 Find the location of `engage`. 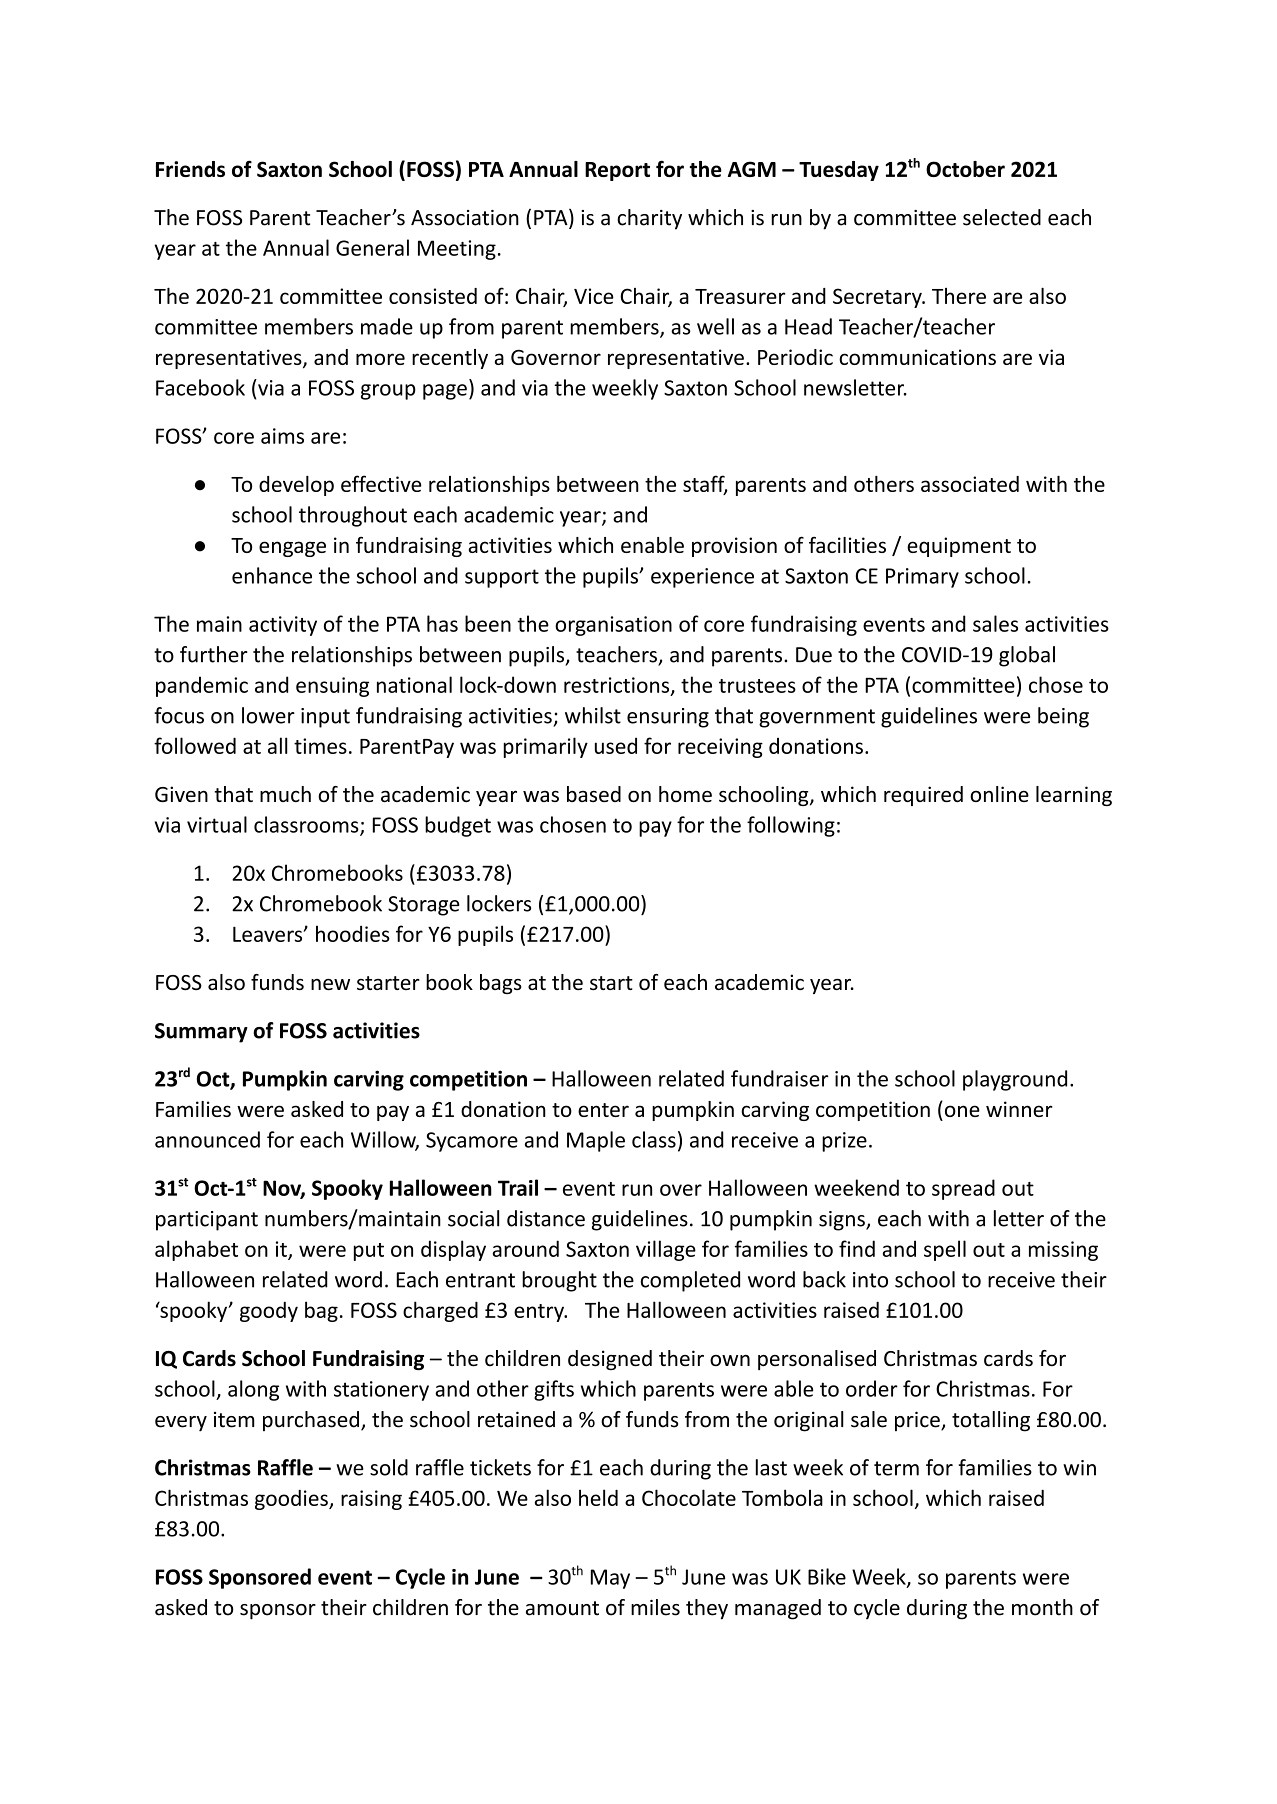

engage is located at coordinates (292, 549).
